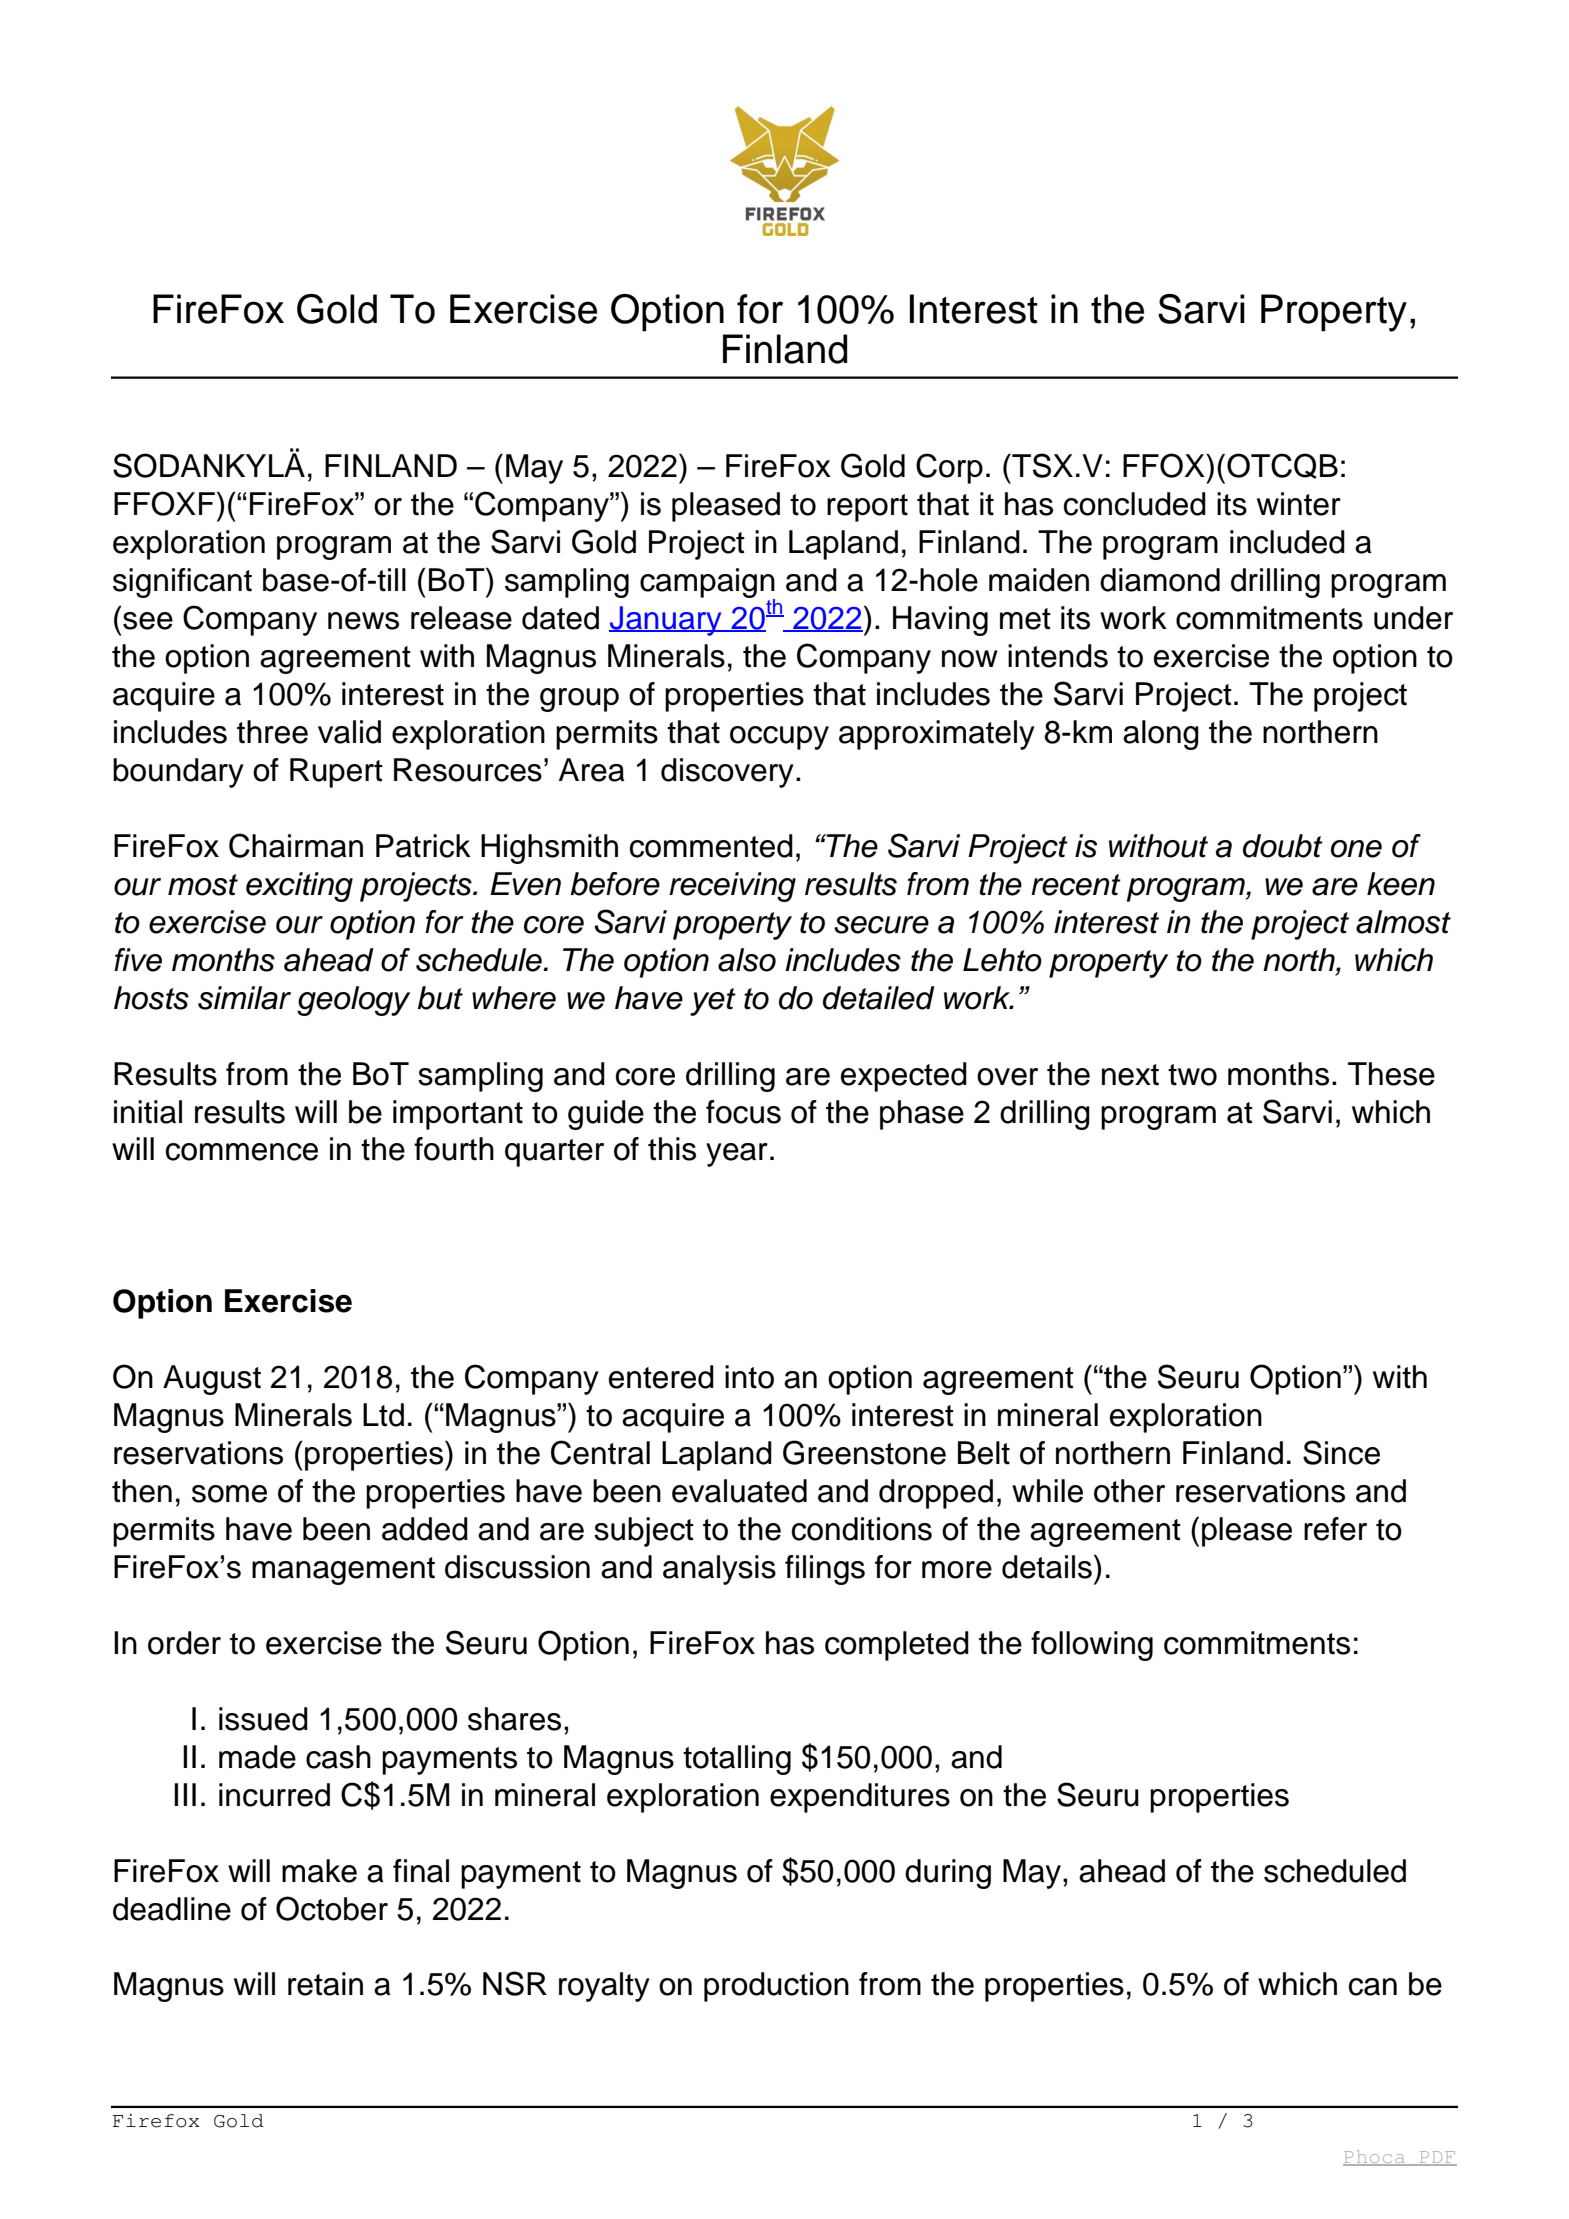  Describe the element at coordinates (1283, 846) in the screenshot. I see `doubt` at that location.
